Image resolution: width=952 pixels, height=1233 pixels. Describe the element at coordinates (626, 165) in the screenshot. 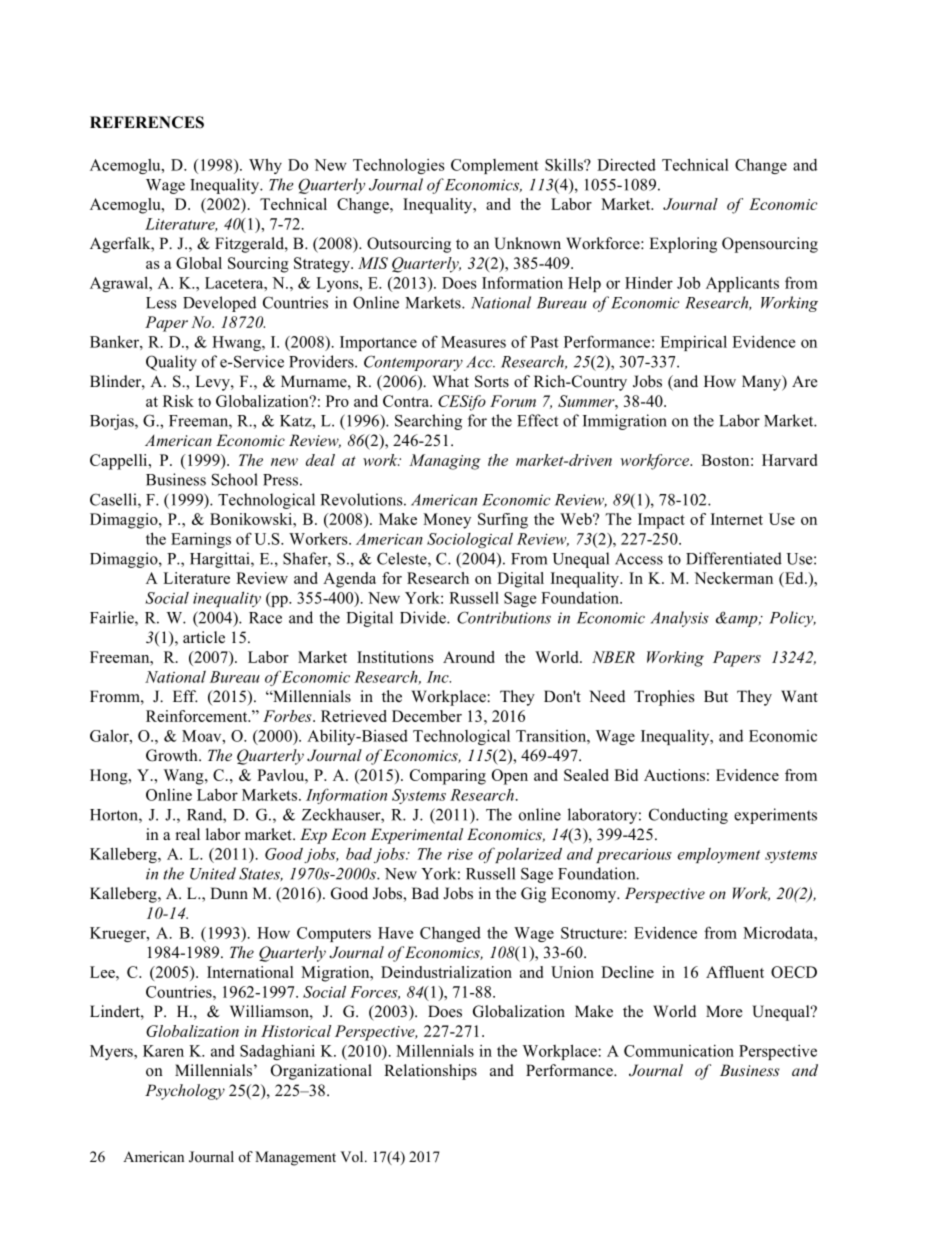

I see `Directed` at that location.
